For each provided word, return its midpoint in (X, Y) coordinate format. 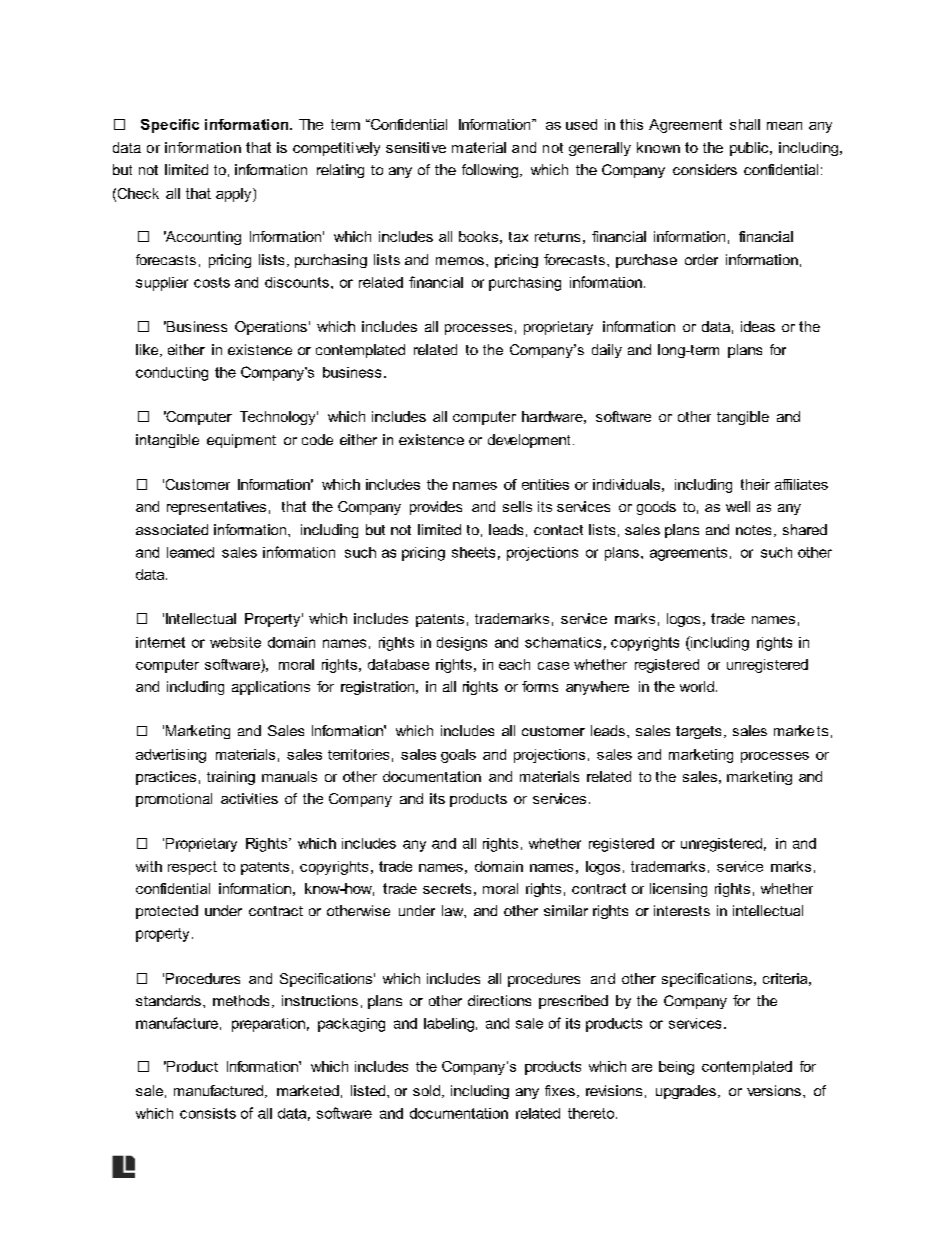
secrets (447, 888)
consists (208, 1113)
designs (462, 644)
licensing (678, 890)
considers (705, 169)
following (490, 171)
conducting (172, 374)
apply (235, 195)
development (529, 441)
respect (192, 868)
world (697, 686)
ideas (758, 326)
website (235, 642)
